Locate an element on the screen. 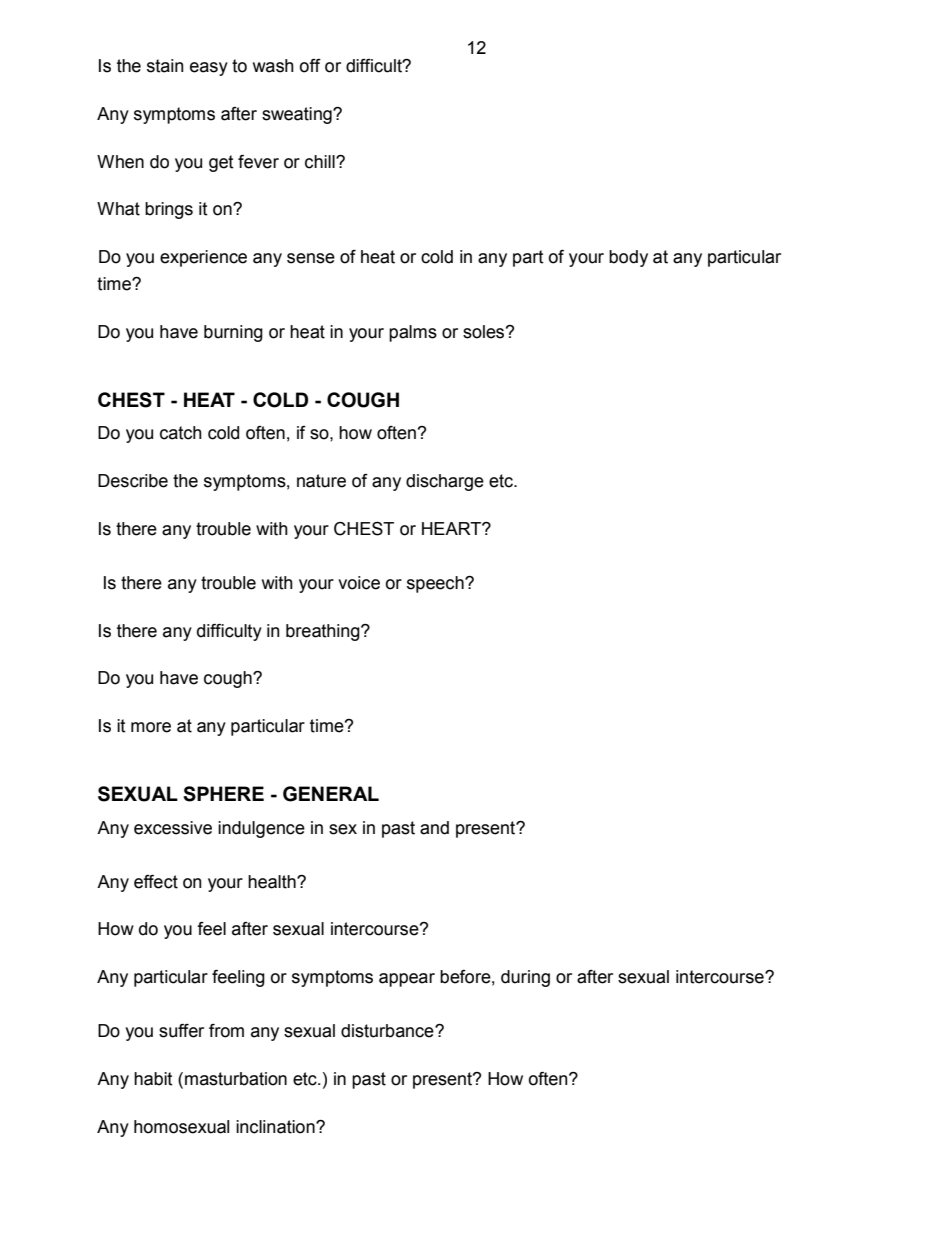 This screenshot has height=1233, width=952. voice is located at coordinates (359, 583).
